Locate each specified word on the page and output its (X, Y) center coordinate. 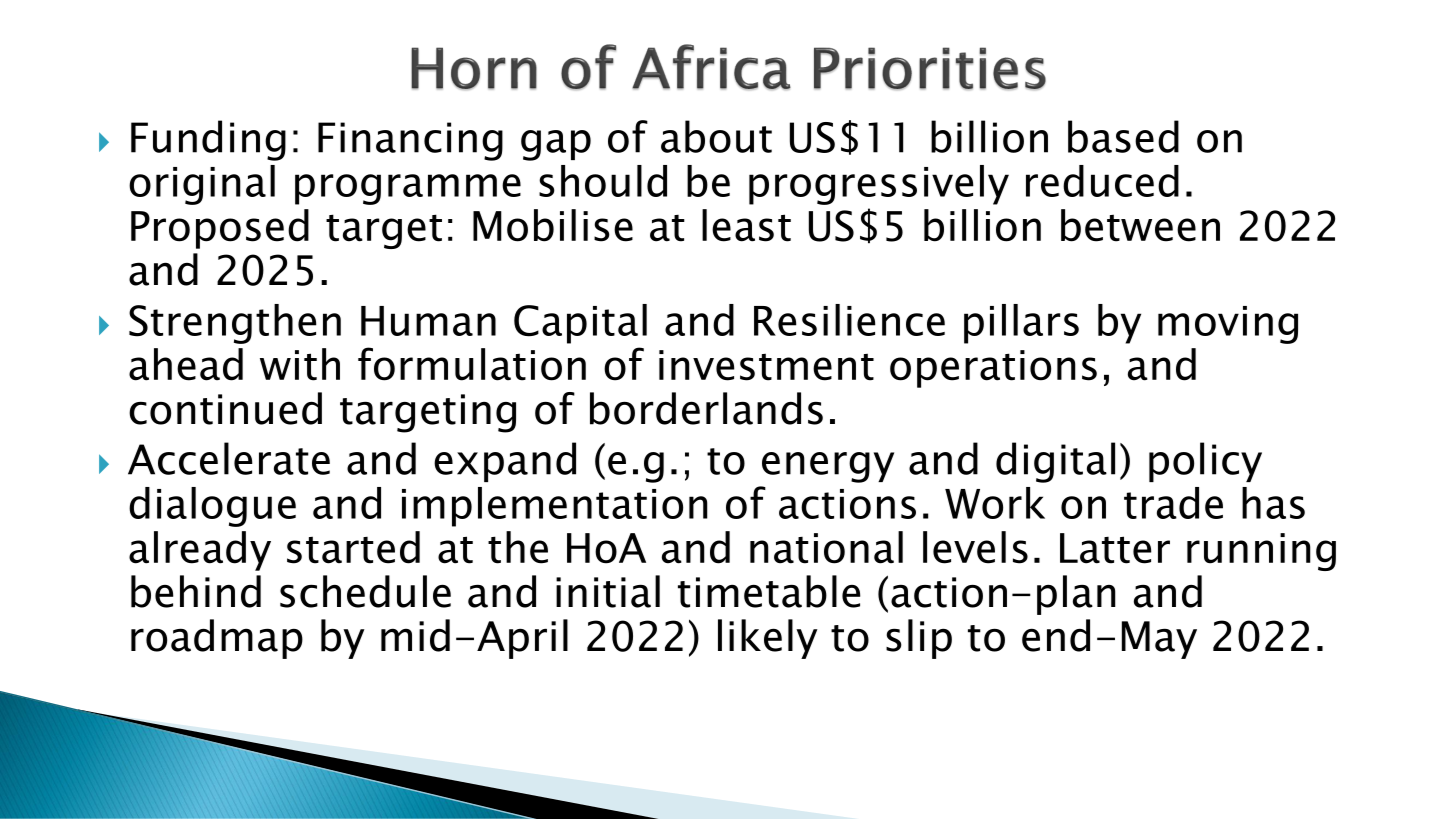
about (716, 136)
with (300, 364)
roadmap (217, 639)
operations (993, 369)
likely (768, 639)
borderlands (706, 408)
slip (919, 639)
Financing (410, 141)
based (1123, 136)
